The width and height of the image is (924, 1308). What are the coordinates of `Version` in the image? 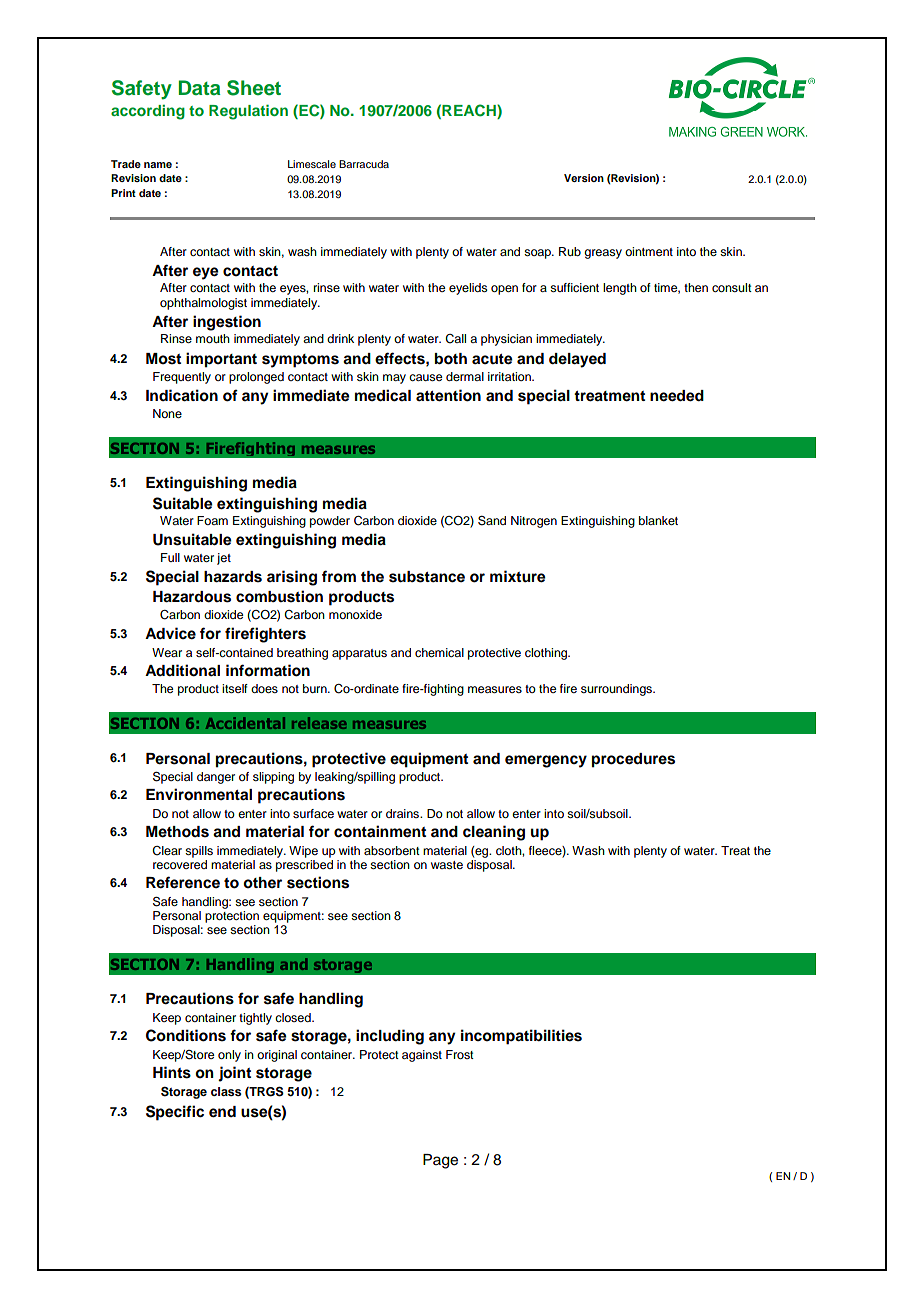 It's located at (584, 178).
